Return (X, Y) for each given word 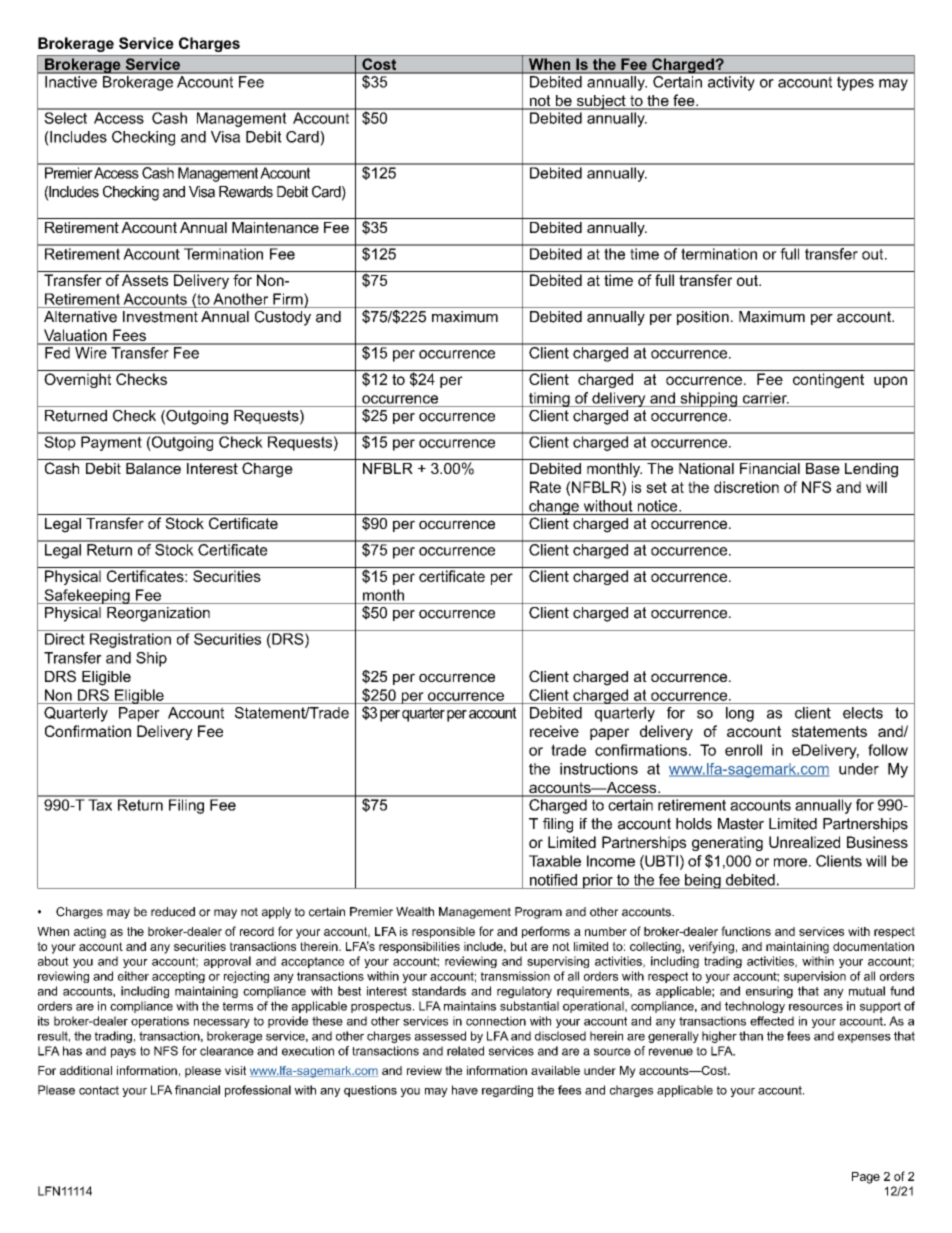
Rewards (246, 192)
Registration (130, 640)
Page (866, 1178)
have (465, 1090)
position (703, 318)
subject (601, 102)
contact (99, 1090)
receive (554, 731)
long (740, 714)
